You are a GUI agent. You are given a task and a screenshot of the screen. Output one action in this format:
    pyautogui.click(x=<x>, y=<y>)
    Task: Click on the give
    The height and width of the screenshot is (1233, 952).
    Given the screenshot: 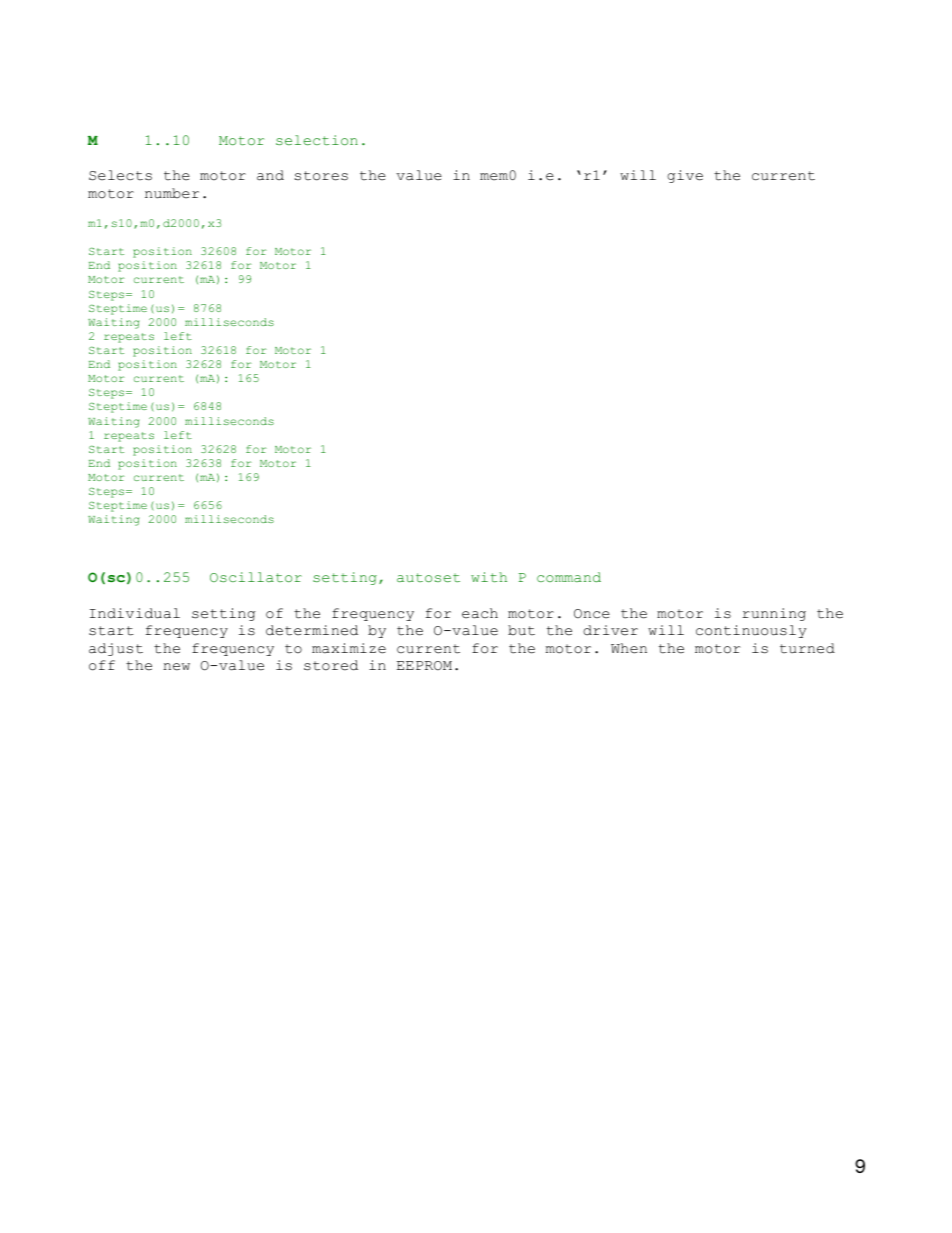 What is the action you would take?
    pyautogui.click(x=685, y=176)
